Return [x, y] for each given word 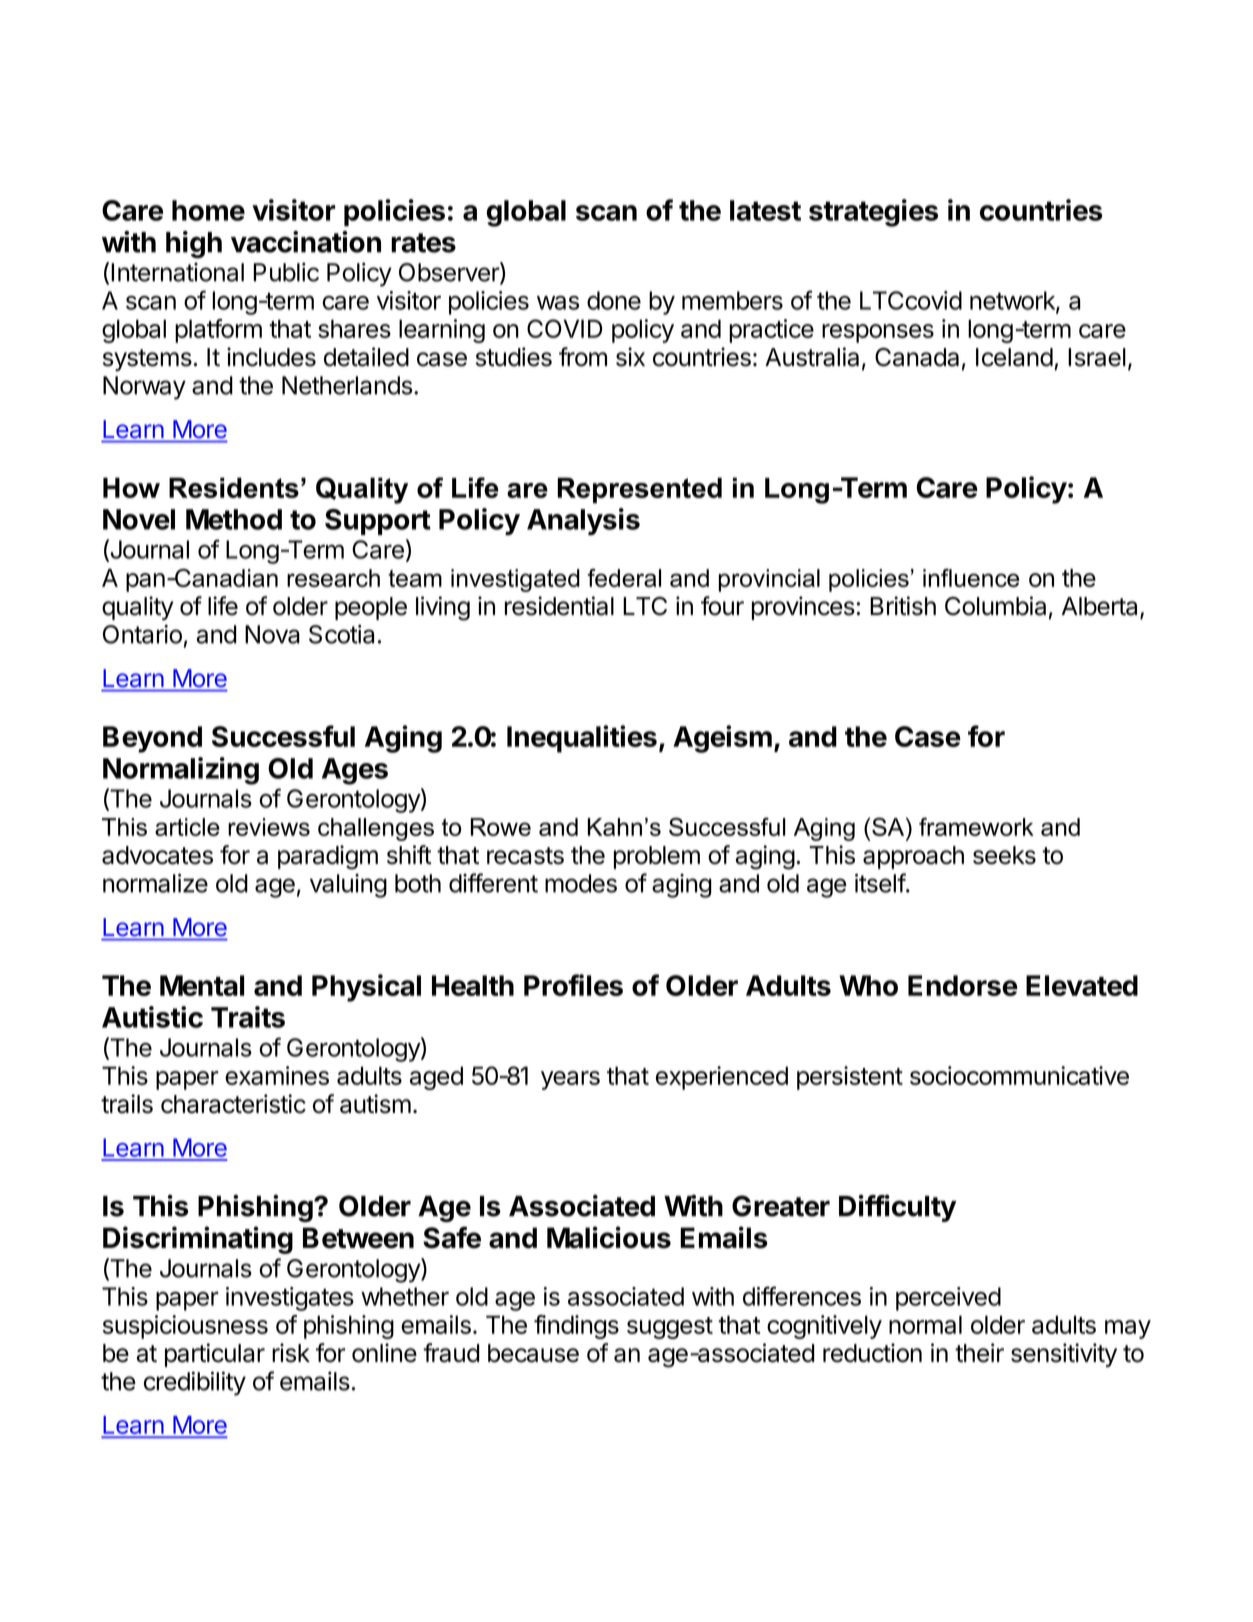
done [614, 300]
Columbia [995, 606]
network [1013, 301]
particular [215, 1355]
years [570, 1080]
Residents [234, 487]
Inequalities [582, 739]
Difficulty [897, 1208]
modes [581, 883]
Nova [272, 634]
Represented [639, 490]
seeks [1004, 855]
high [194, 245]
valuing [348, 886]
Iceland [1014, 357]
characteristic [233, 1104]
